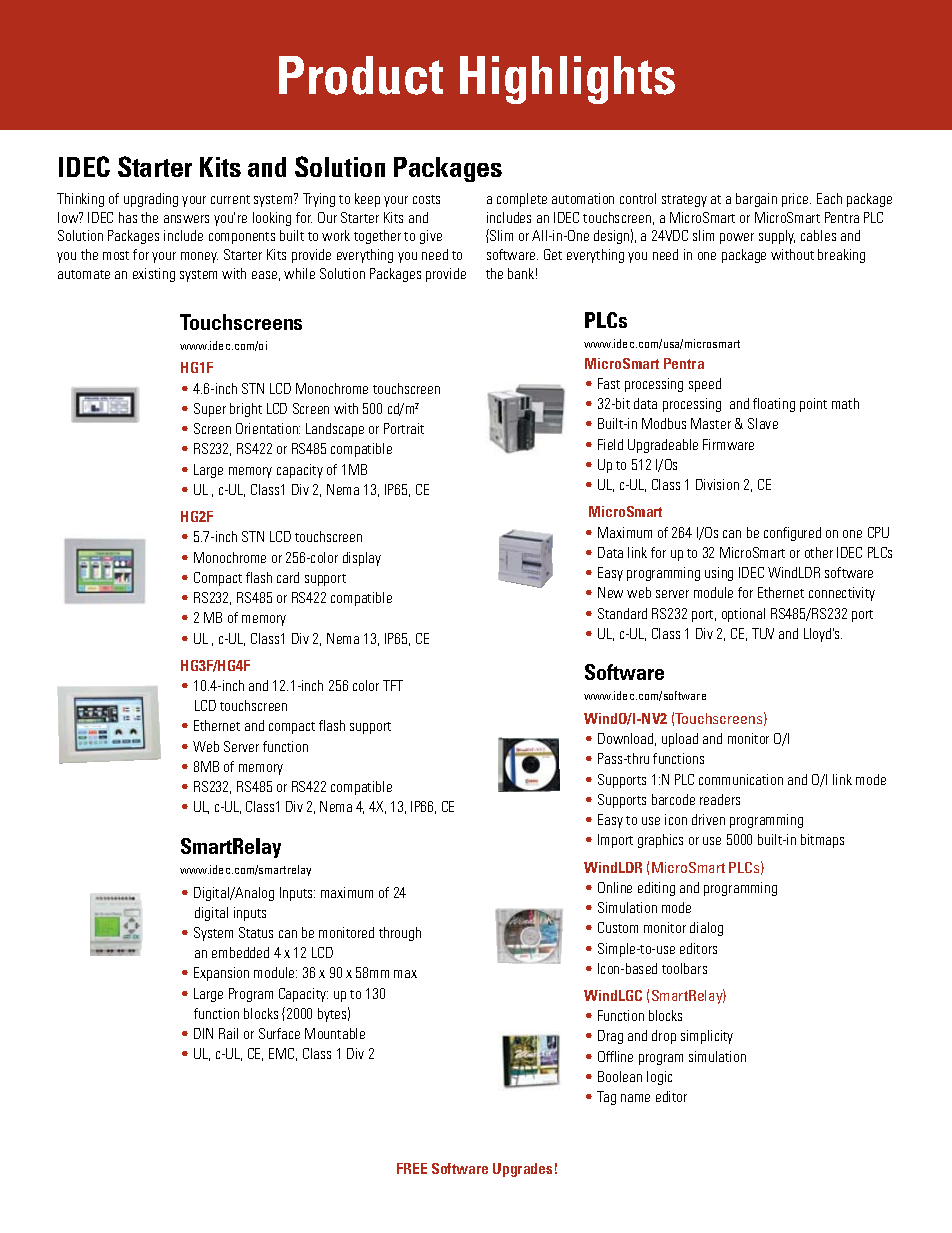  What do you see at coordinates (151, 200) in the image?
I see `upgrading` at bounding box center [151, 200].
